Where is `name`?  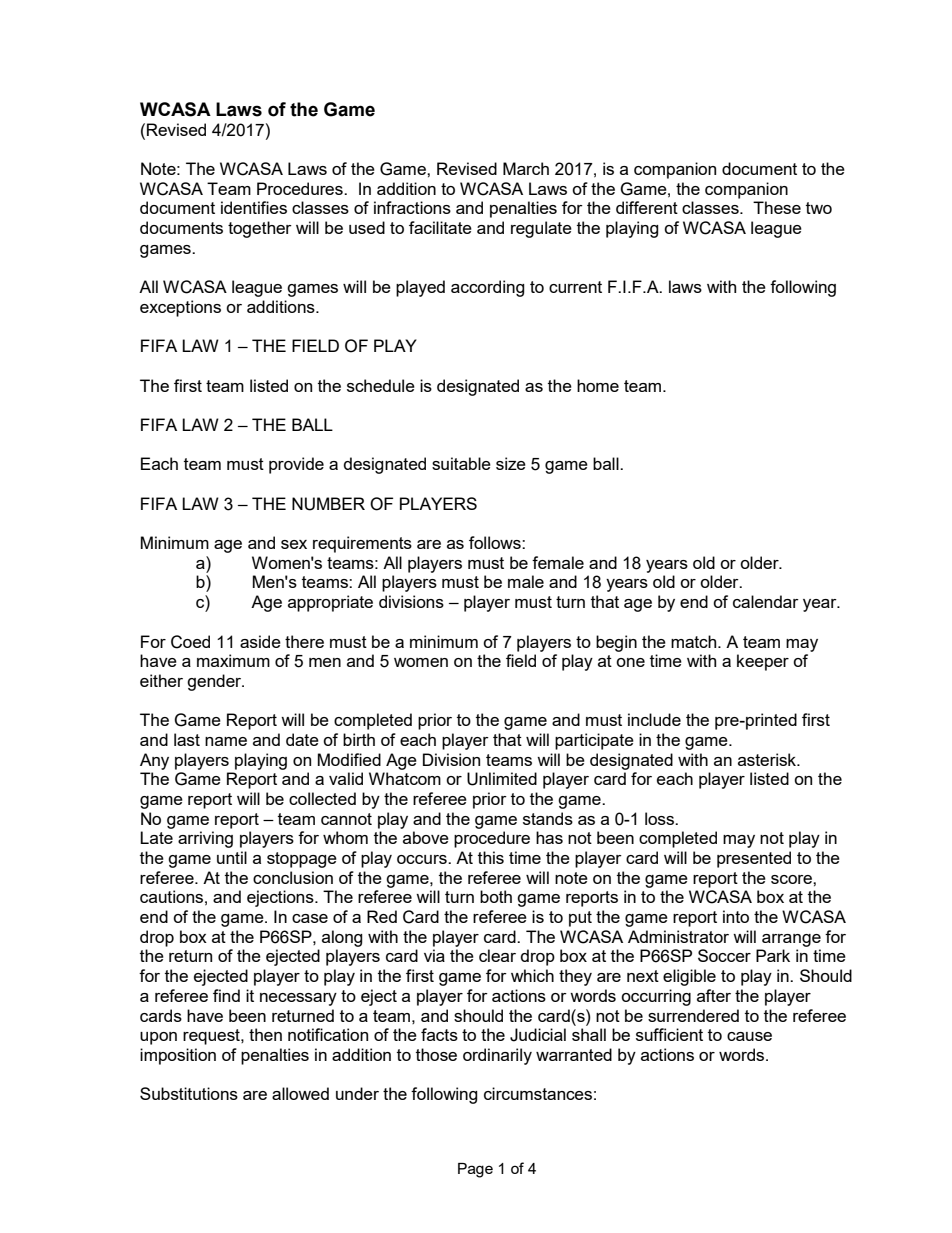 name is located at coordinates (226, 741).
